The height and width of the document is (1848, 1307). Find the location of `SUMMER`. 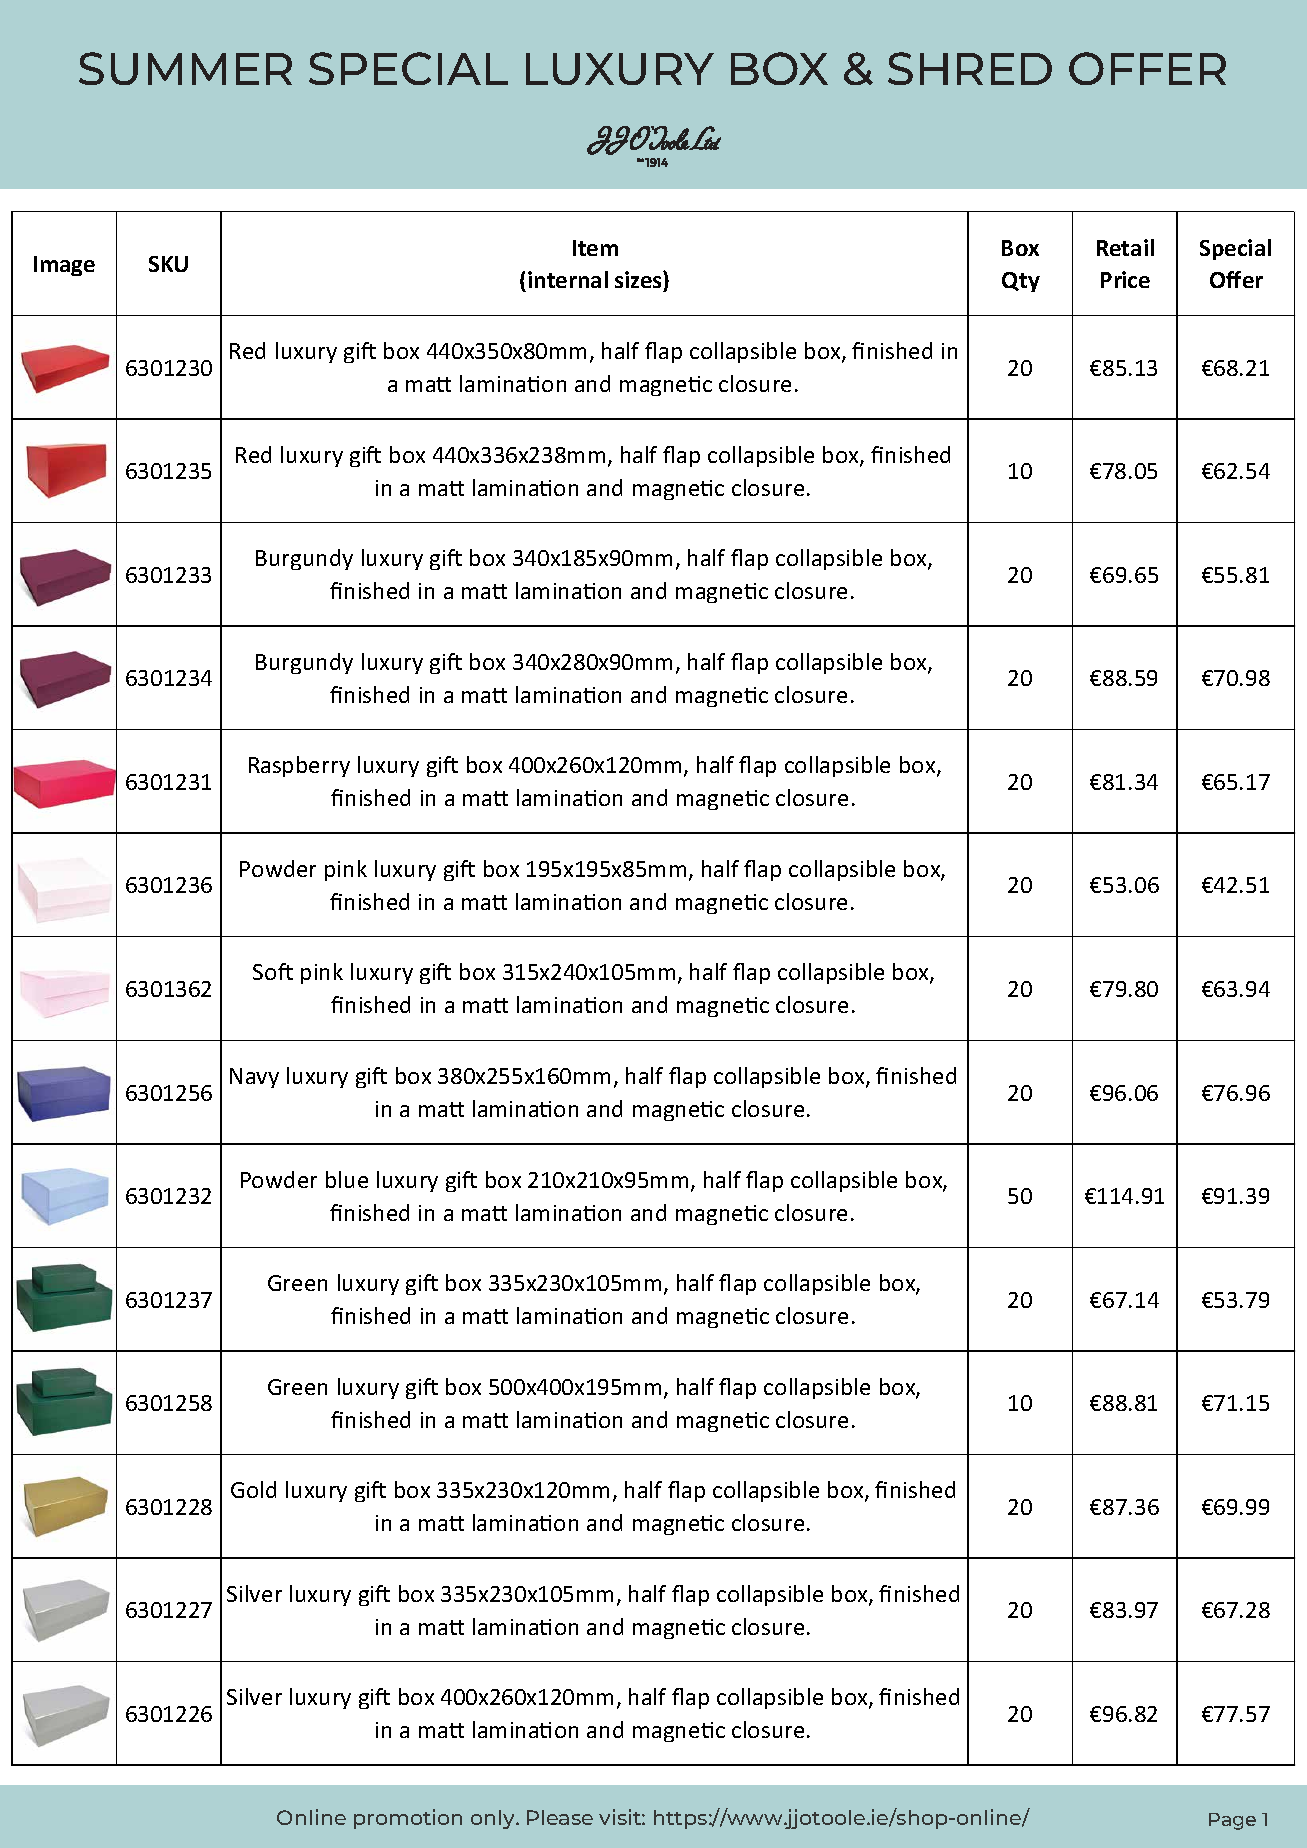

SUMMER is located at coordinates (185, 68).
